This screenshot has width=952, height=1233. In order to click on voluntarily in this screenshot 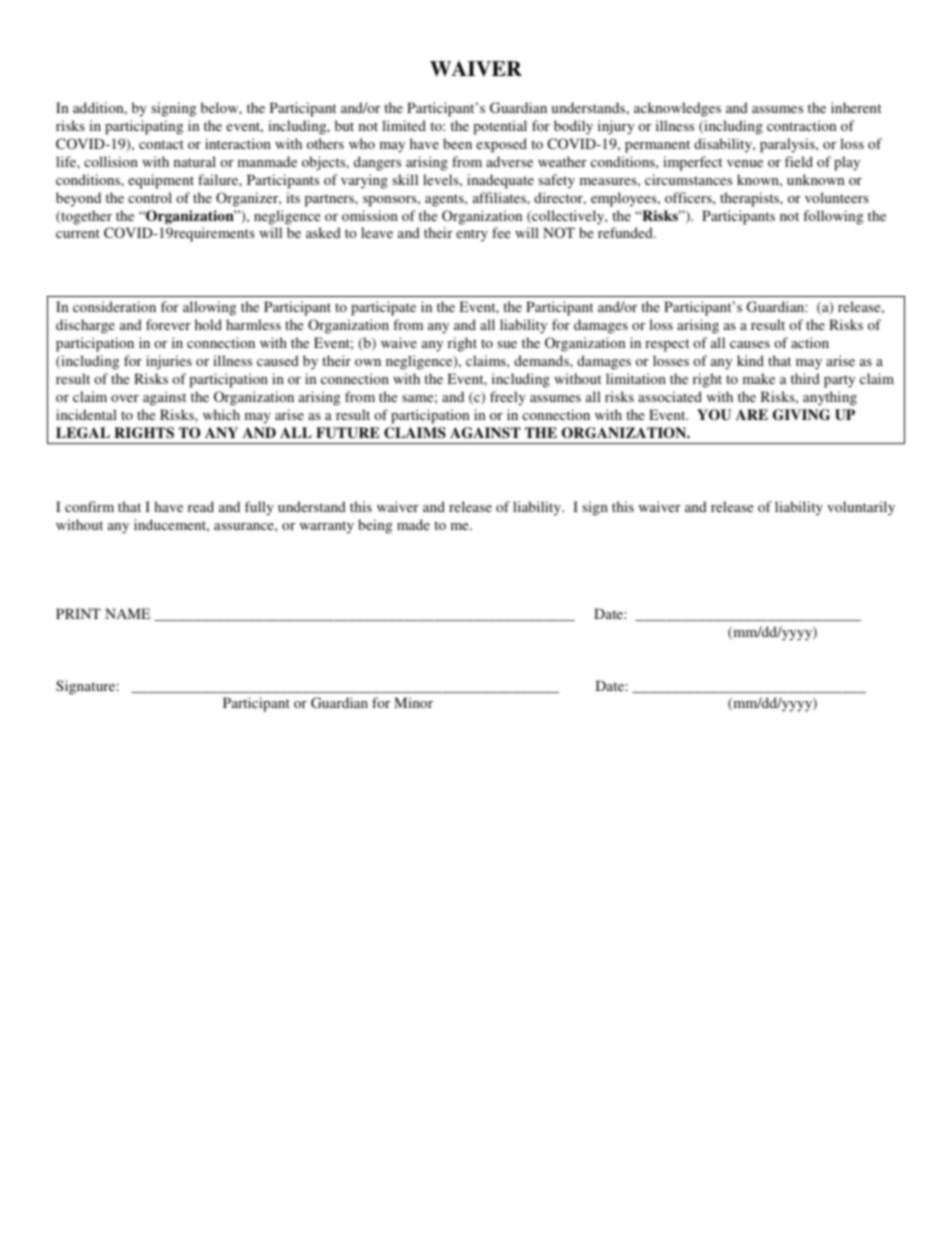, I will do `click(861, 508)`.
